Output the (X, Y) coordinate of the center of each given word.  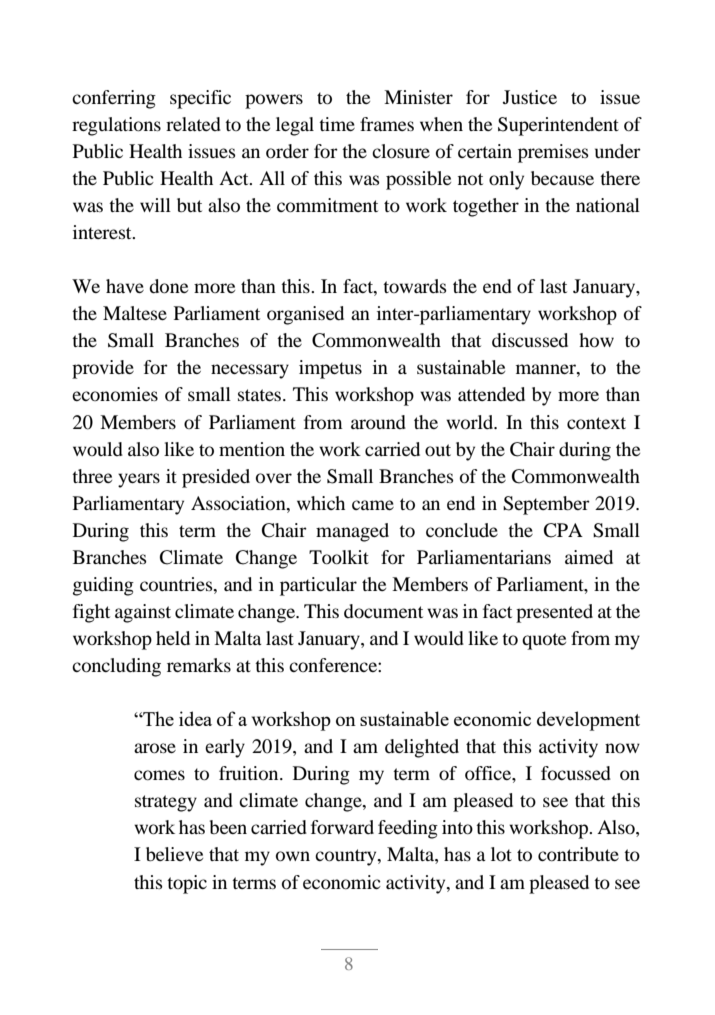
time (337, 124)
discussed (530, 340)
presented (554, 613)
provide (103, 369)
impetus (330, 369)
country (347, 857)
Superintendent (558, 126)
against (143, 613)
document (383, 611)
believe (174, 854)
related (193, 124)
